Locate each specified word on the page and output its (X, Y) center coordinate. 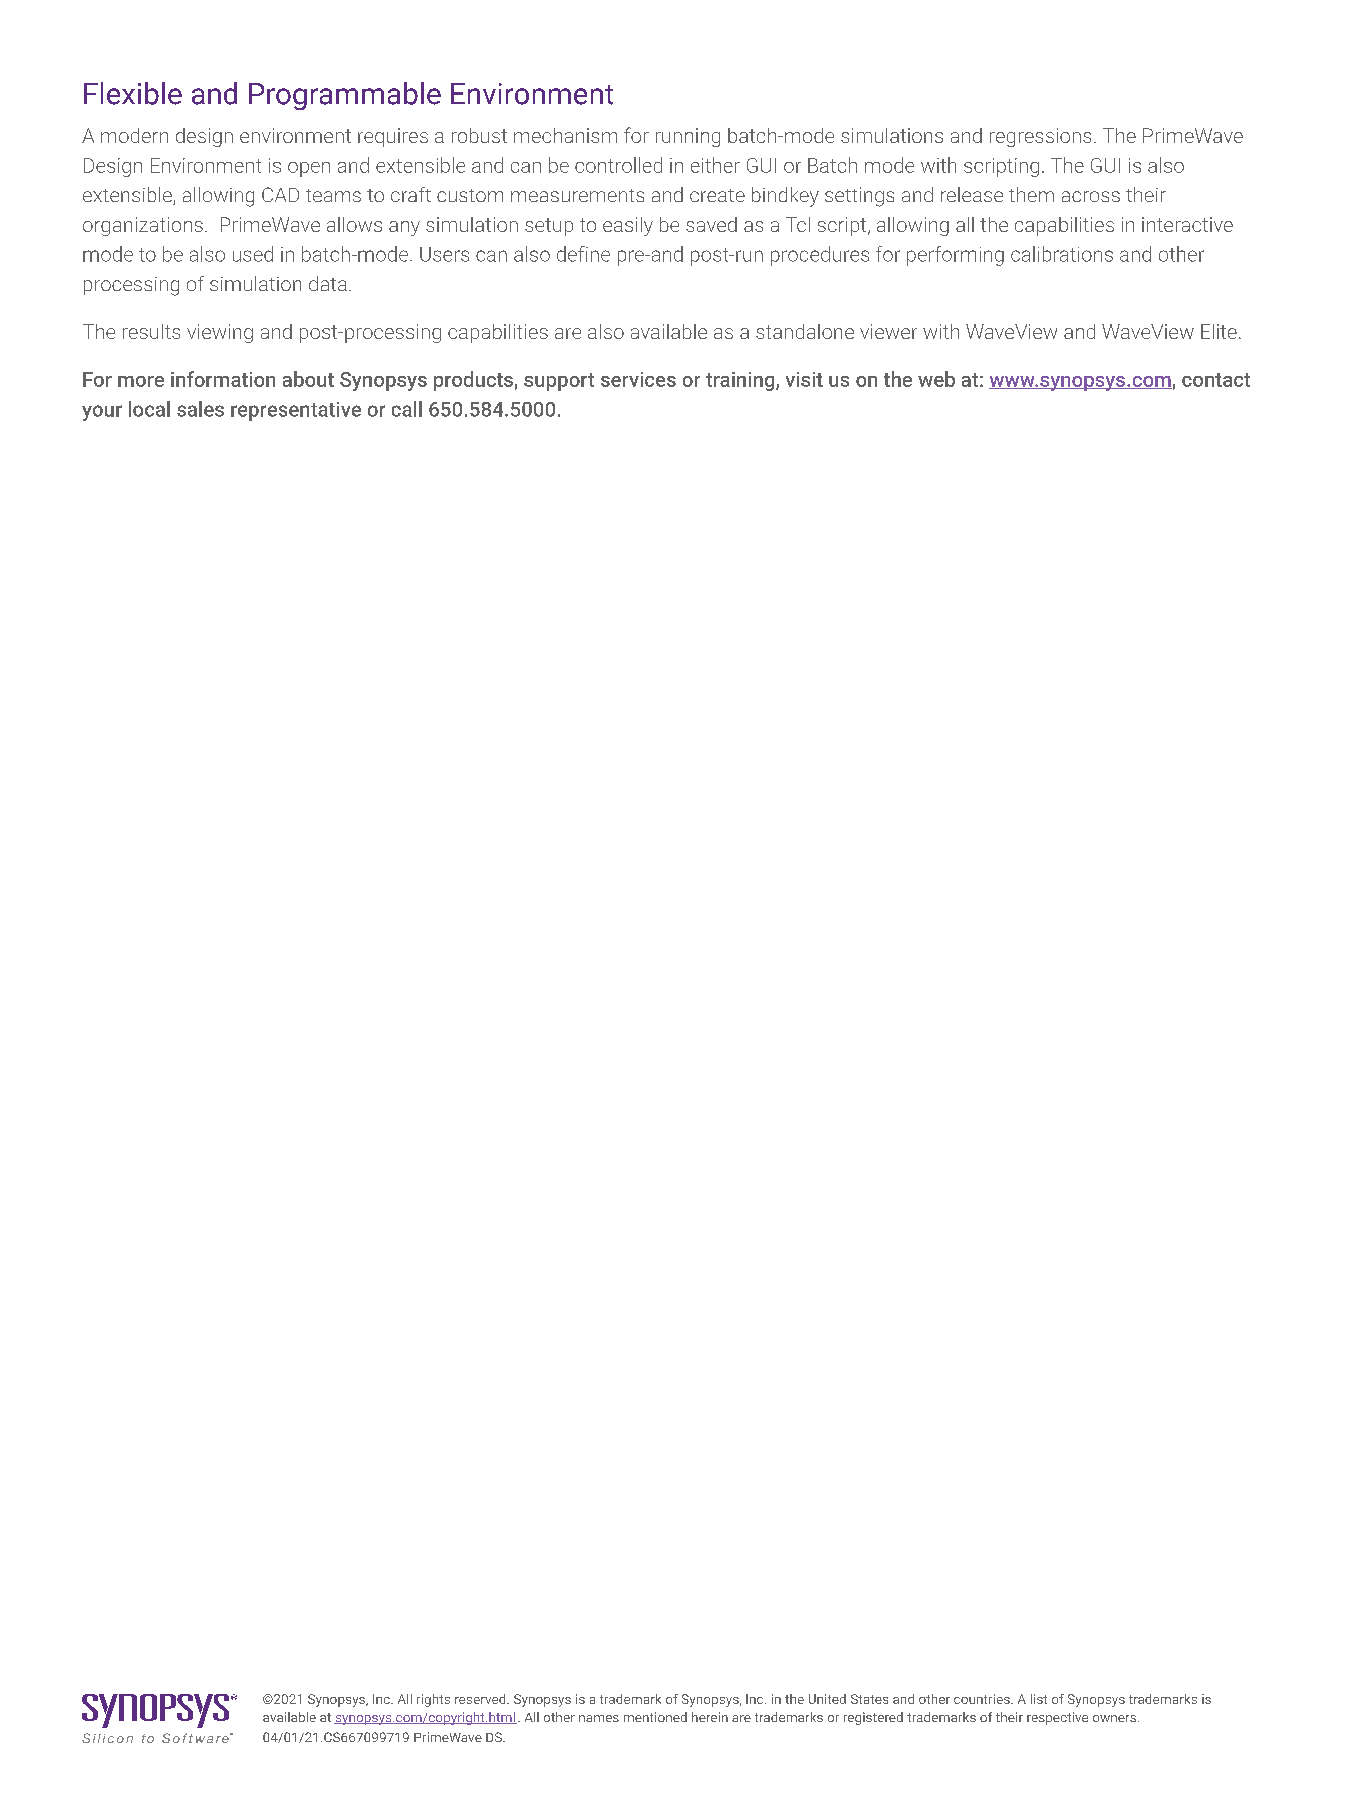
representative (296, 411)
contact (1216, 380)
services (638, 379)
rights (433, 1700)
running (688, 137)
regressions (1040, 137)
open (309, 169)
